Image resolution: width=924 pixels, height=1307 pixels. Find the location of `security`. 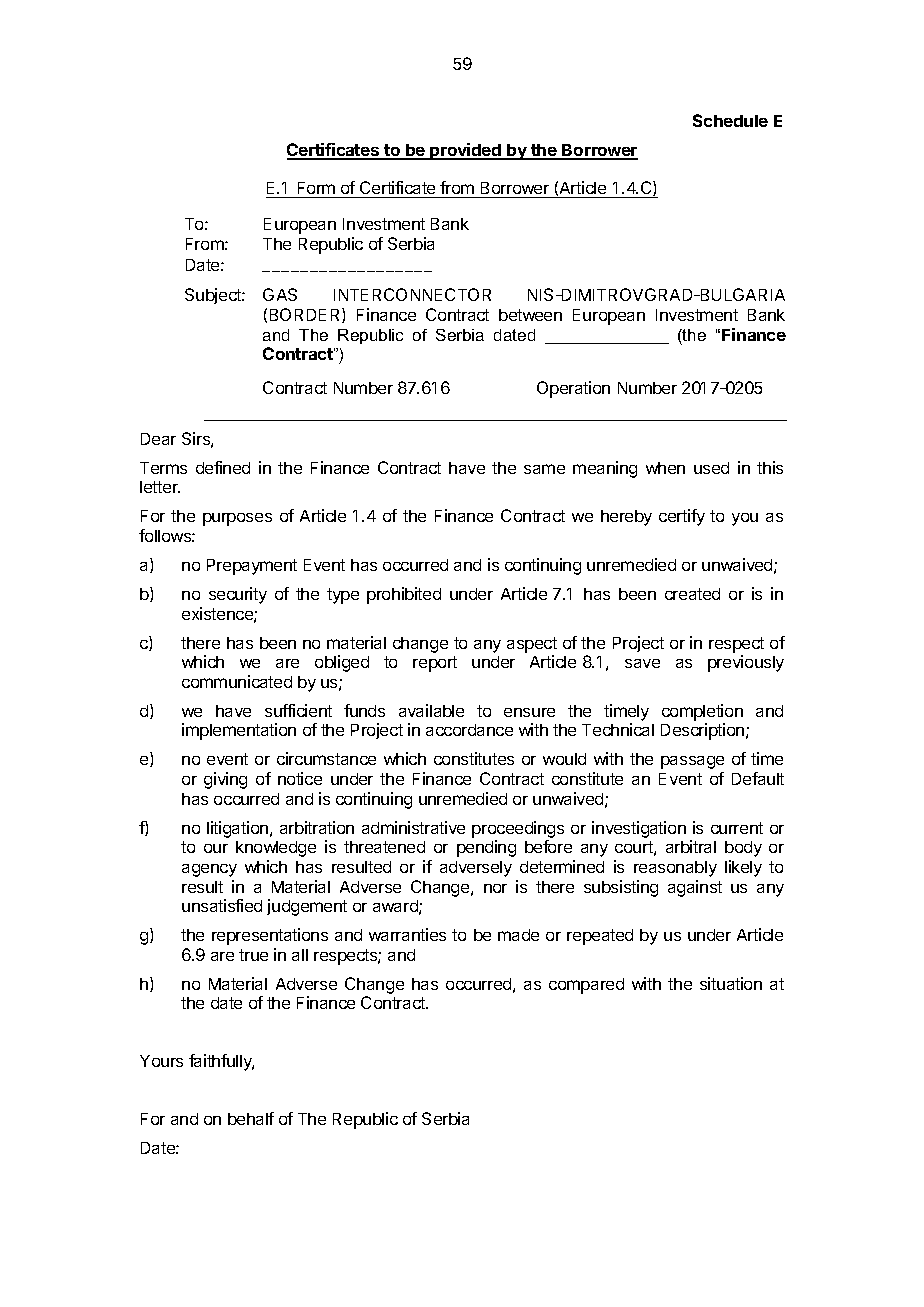

security is located at coordinates (238, 595).
